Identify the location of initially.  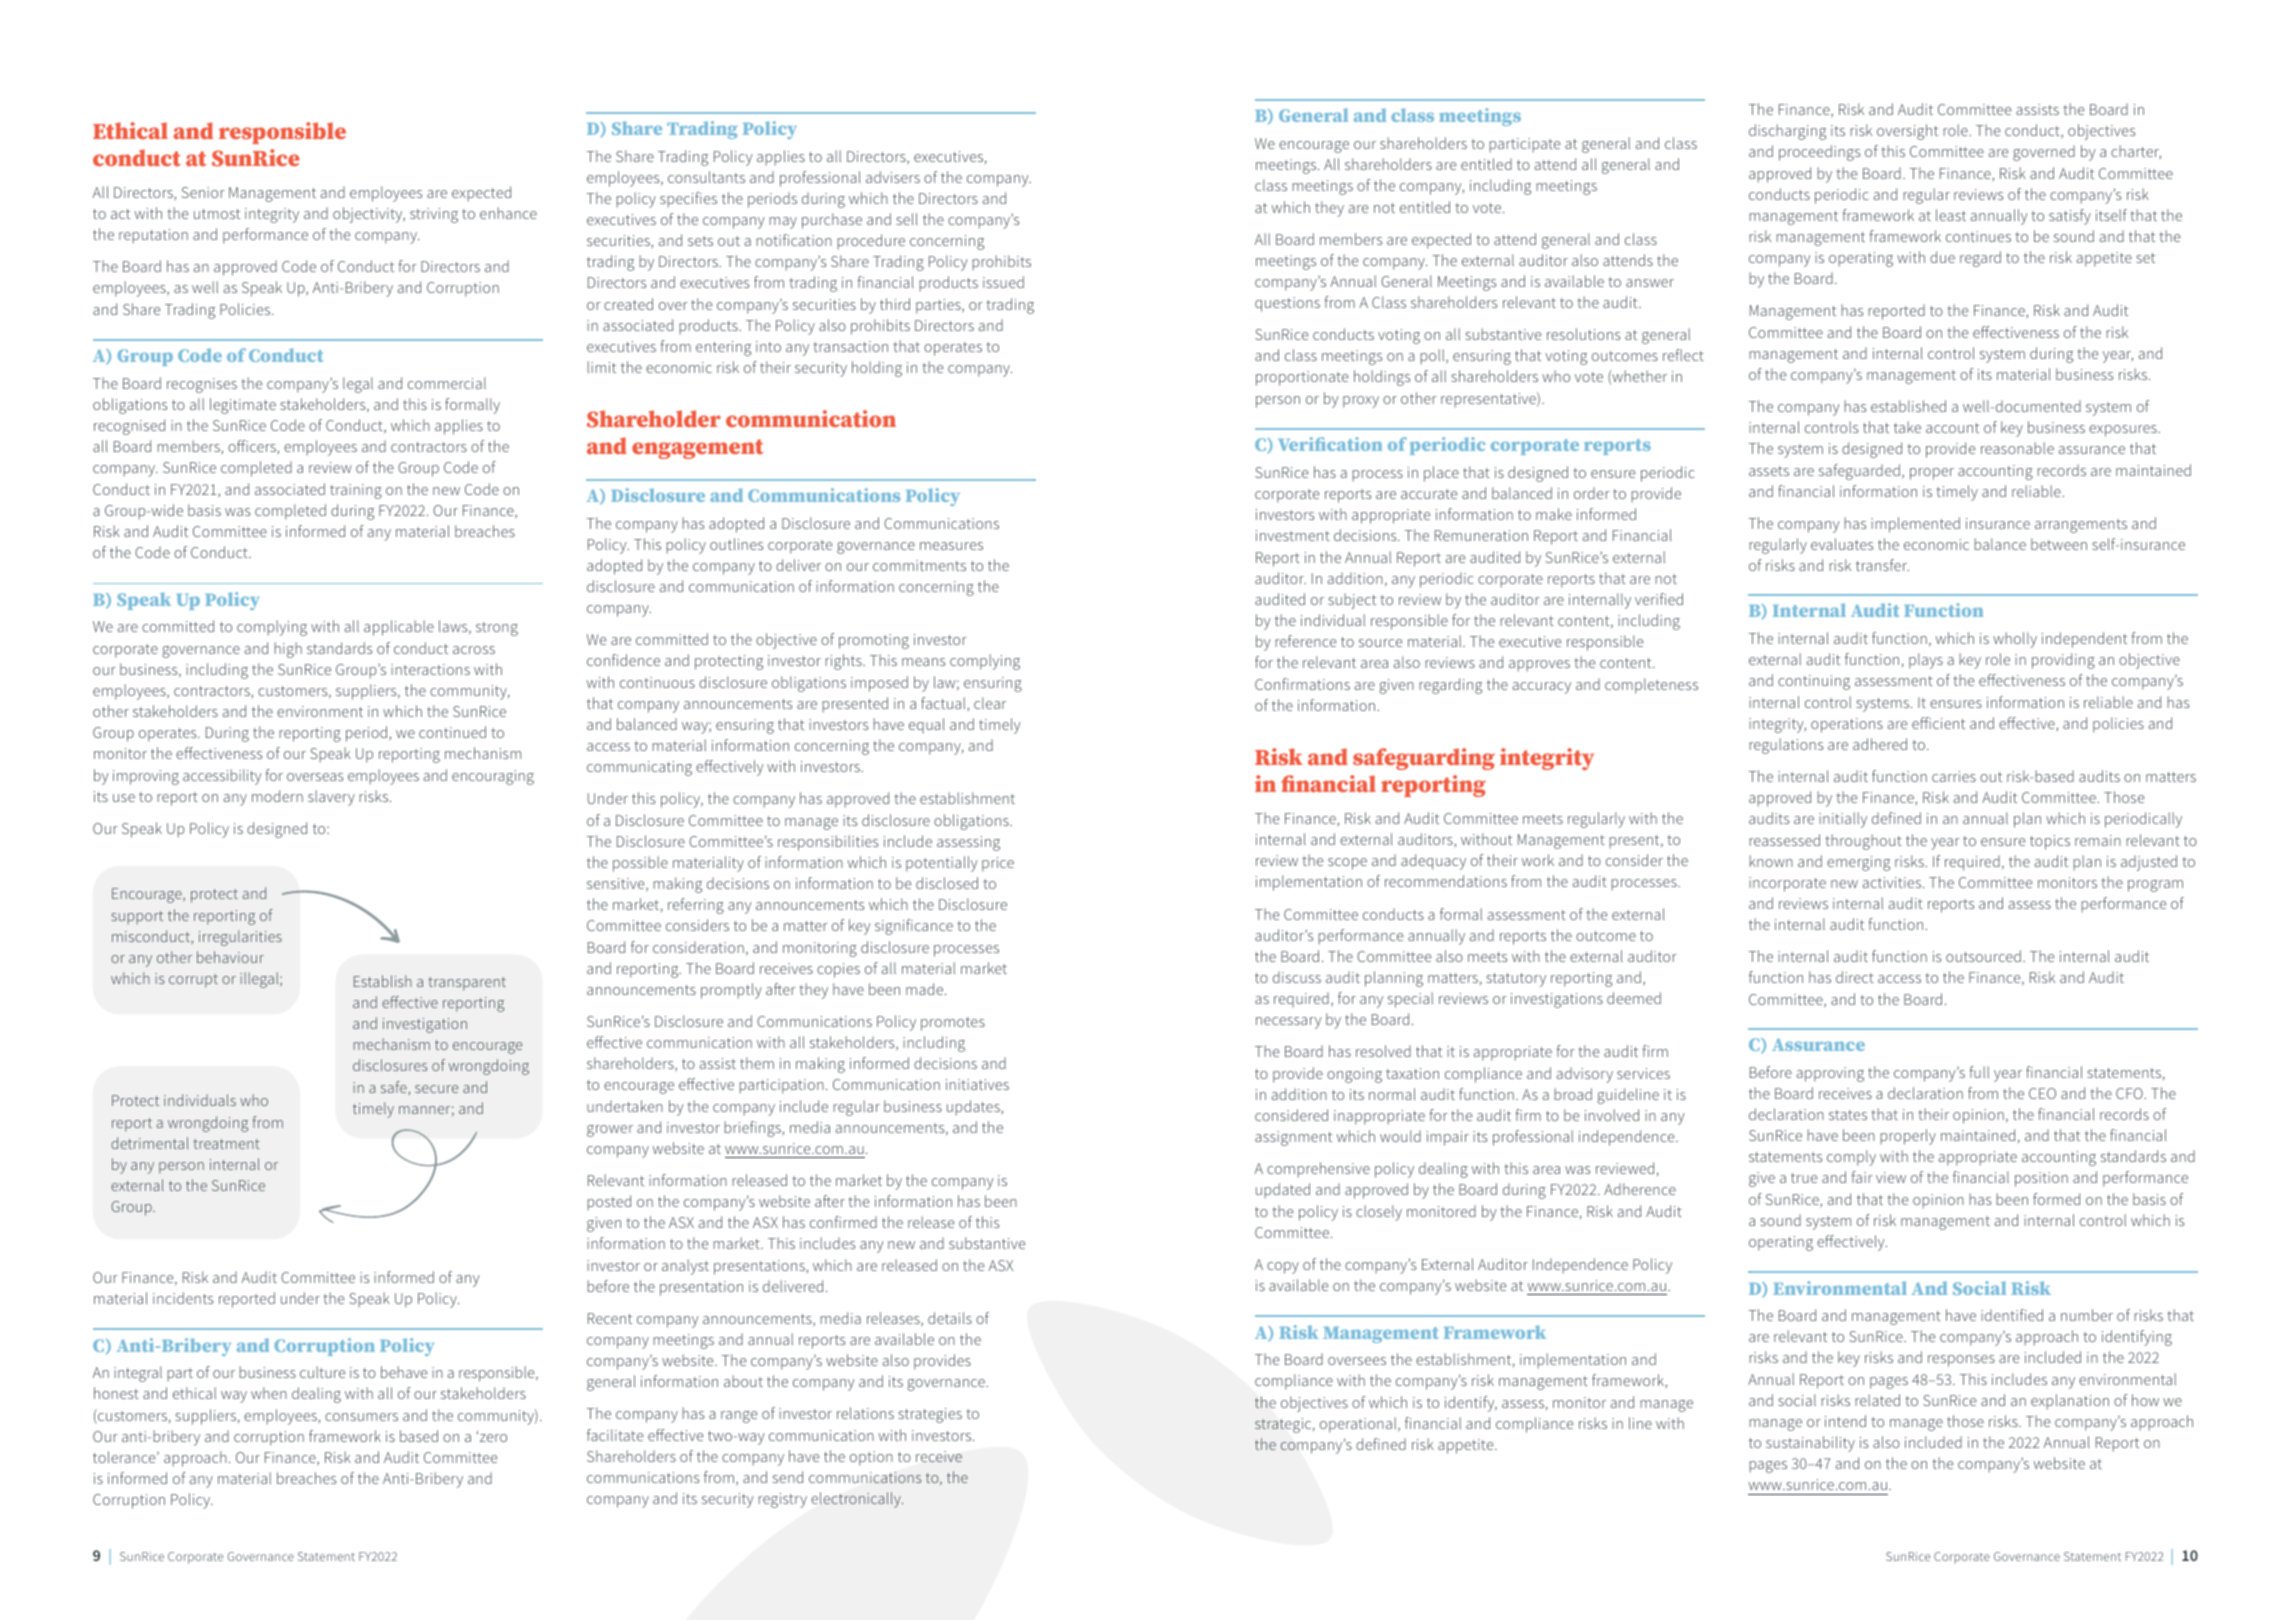
(1843, 820).
